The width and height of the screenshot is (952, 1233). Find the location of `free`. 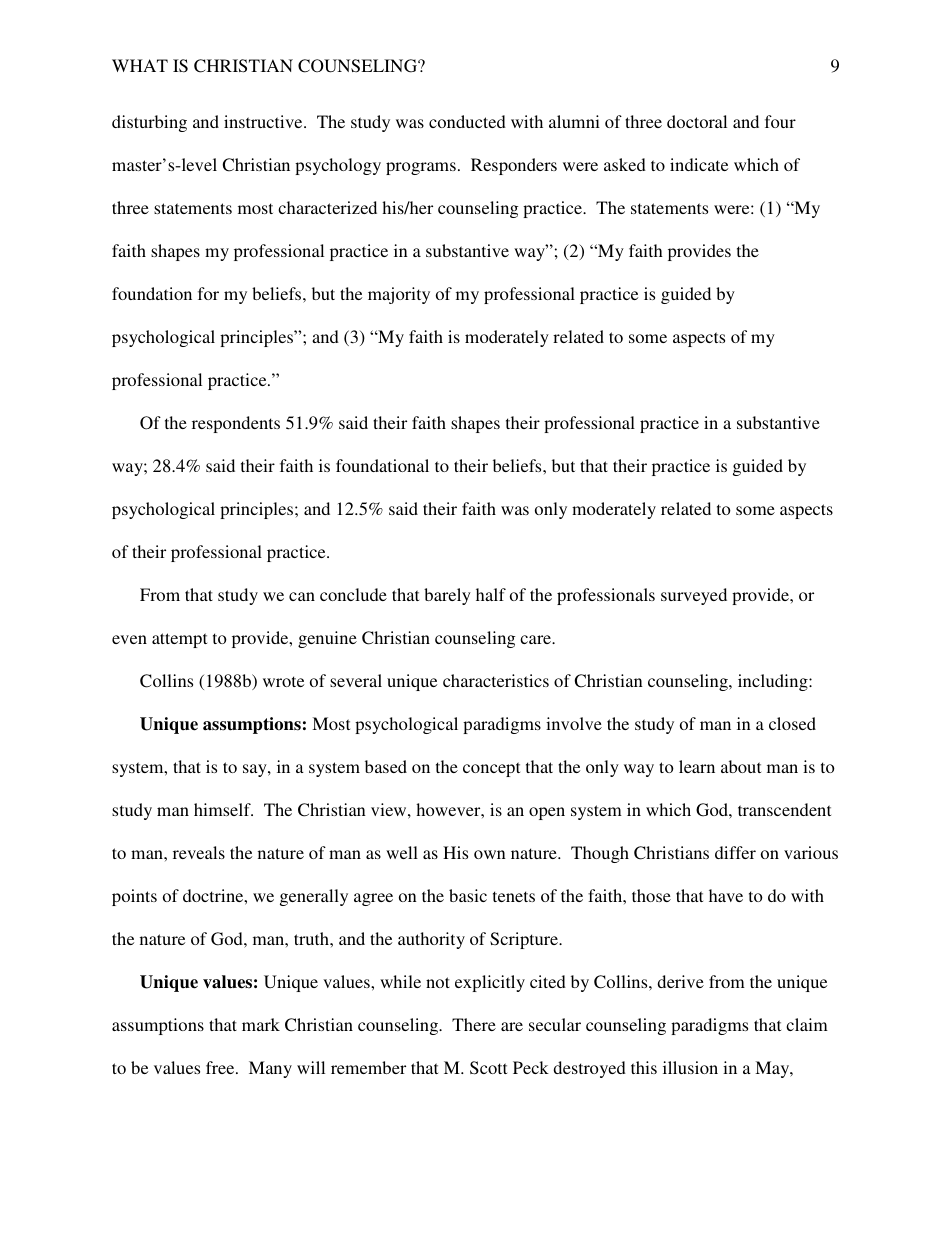

free is located at coordinates (221, 1067).
